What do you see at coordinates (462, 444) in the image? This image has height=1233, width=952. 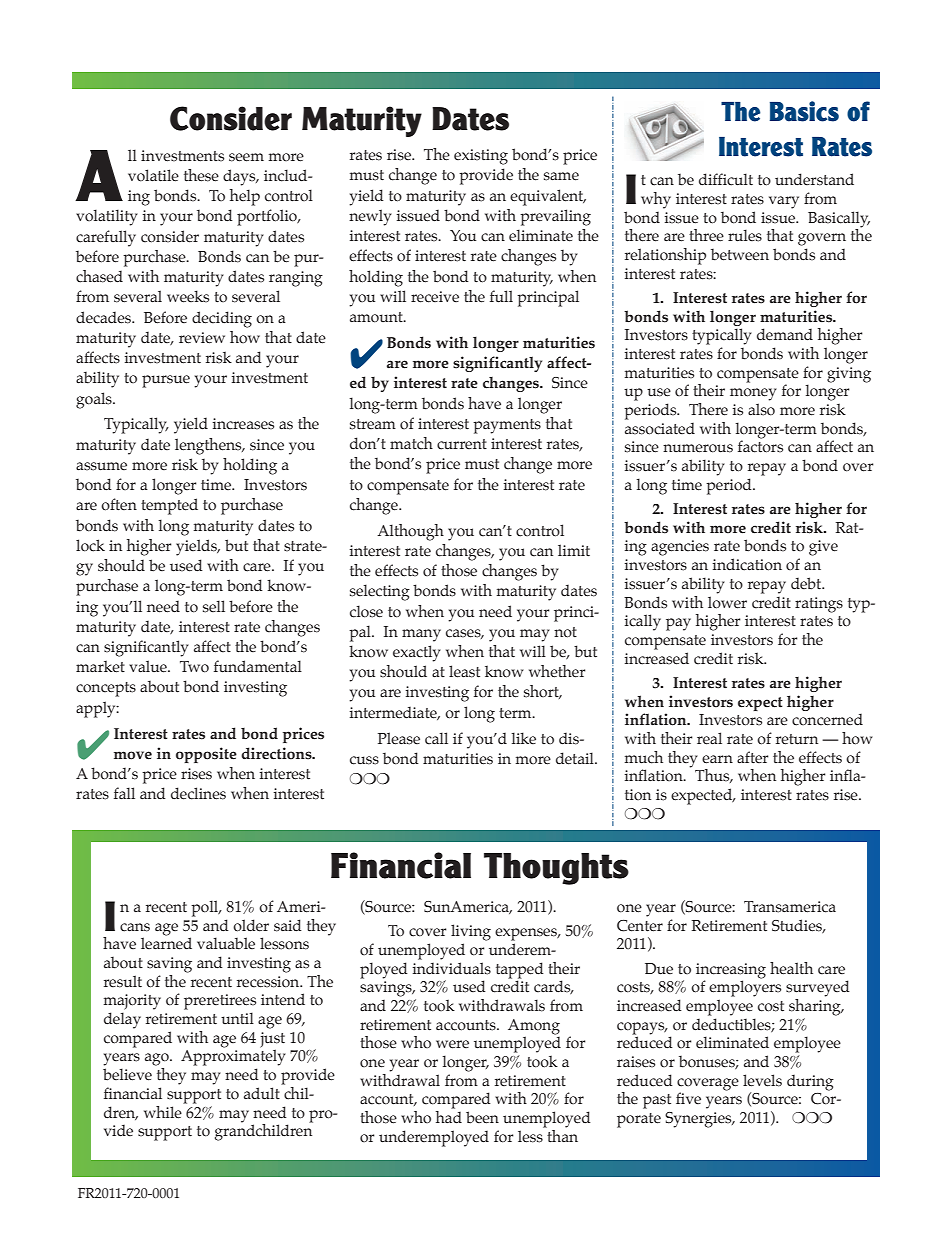 I see `current` at bounding box center [462, 444].
